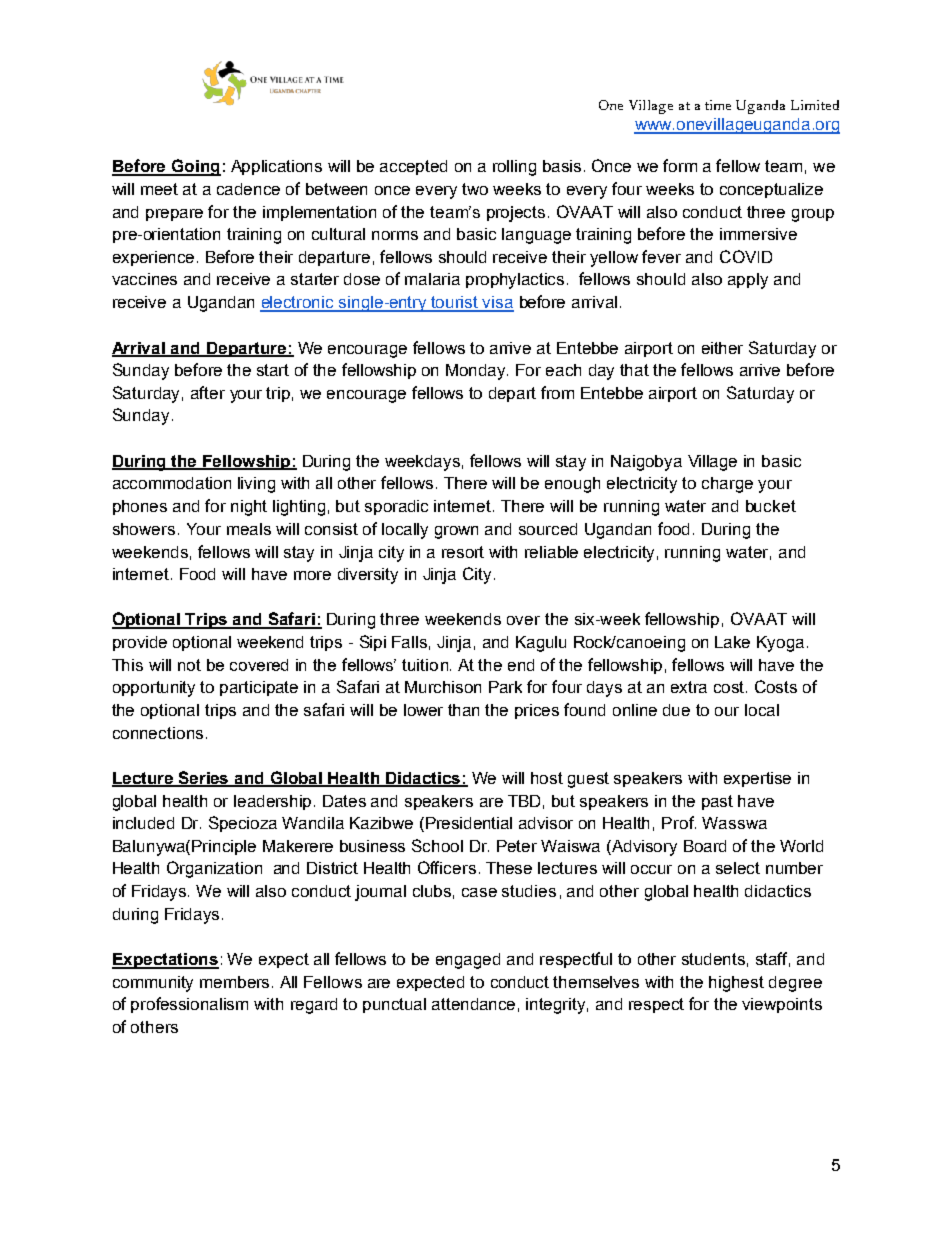  Describe the element at coordinates (689, 687) in the image. I see `extra` at that location.
